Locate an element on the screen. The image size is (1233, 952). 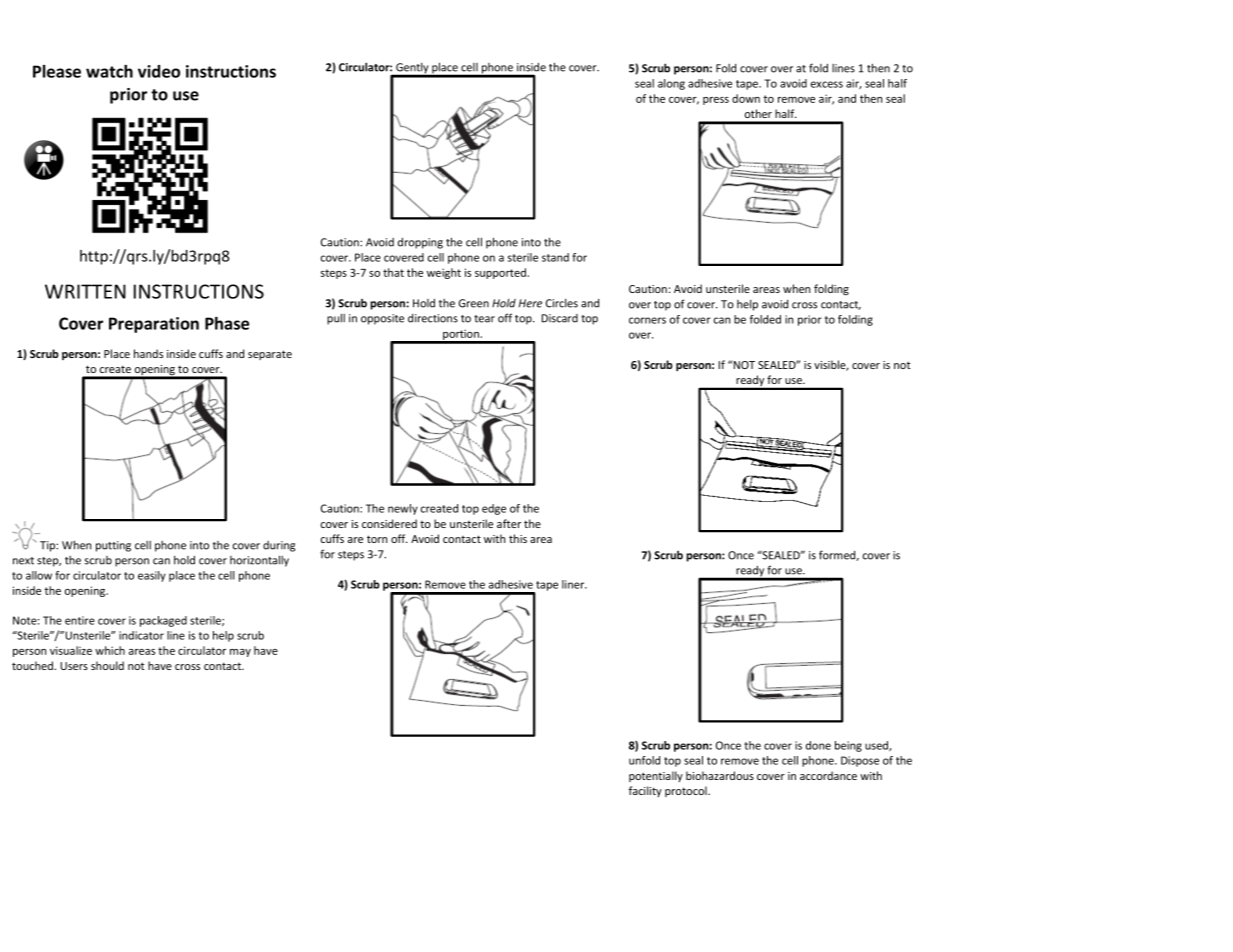
may is located at coordinates (240, 653).
